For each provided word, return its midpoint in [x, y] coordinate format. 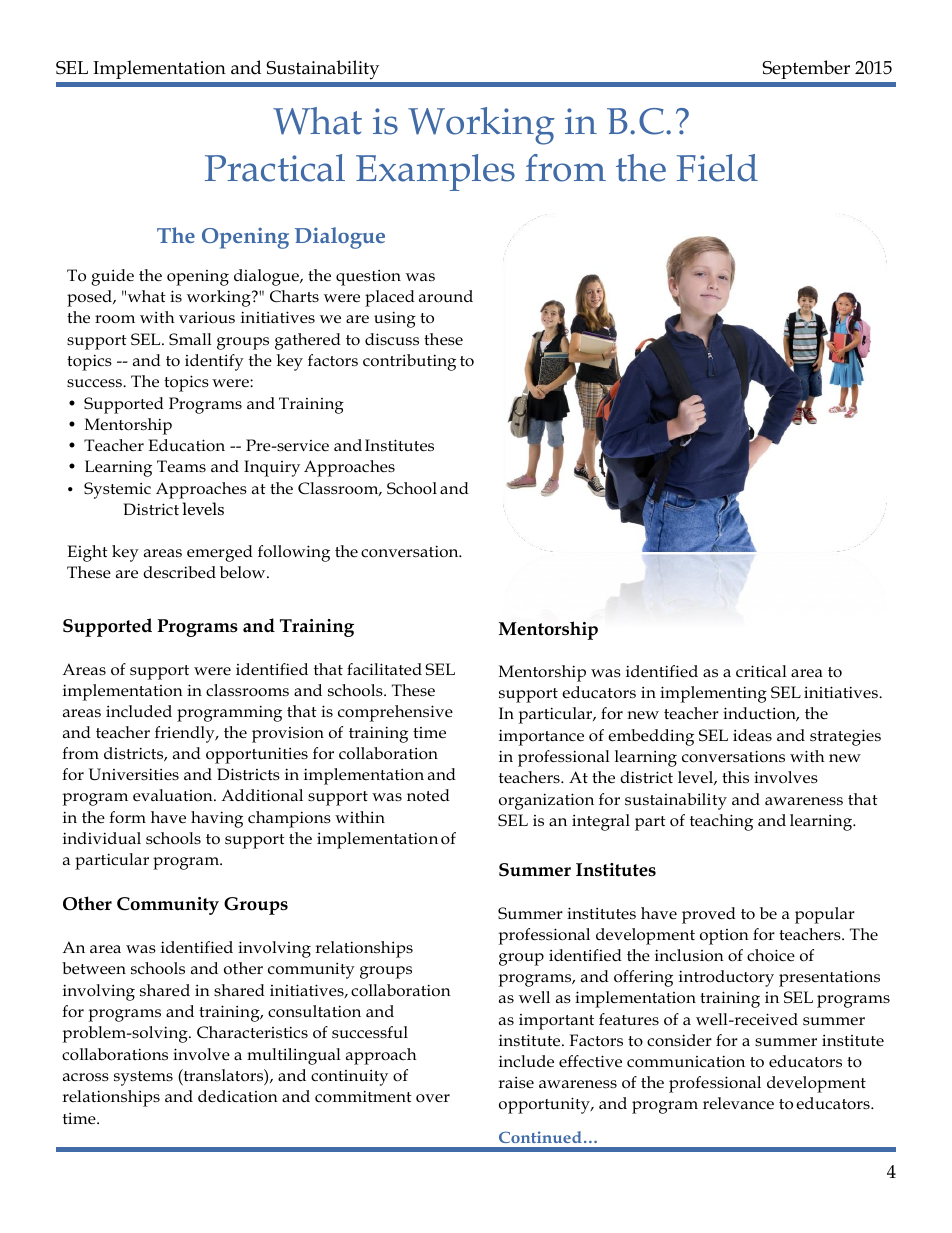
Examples [435, 172]
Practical [275, 168]
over [433, 1098]
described [179, 572]
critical [761, 671]
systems [143, 1078]
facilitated [384, 669]
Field [717, 168]
